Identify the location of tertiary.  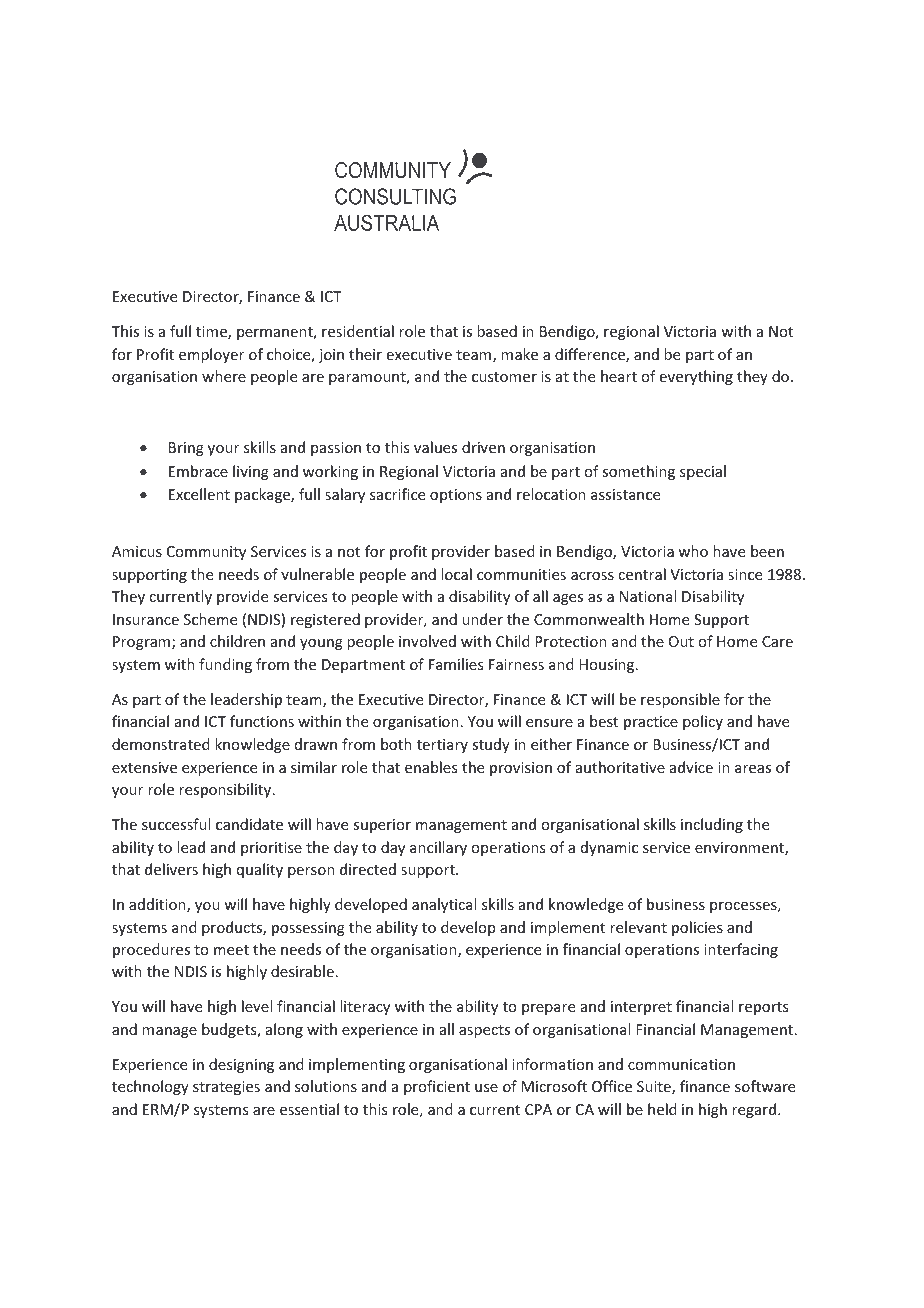
(442, 746).
